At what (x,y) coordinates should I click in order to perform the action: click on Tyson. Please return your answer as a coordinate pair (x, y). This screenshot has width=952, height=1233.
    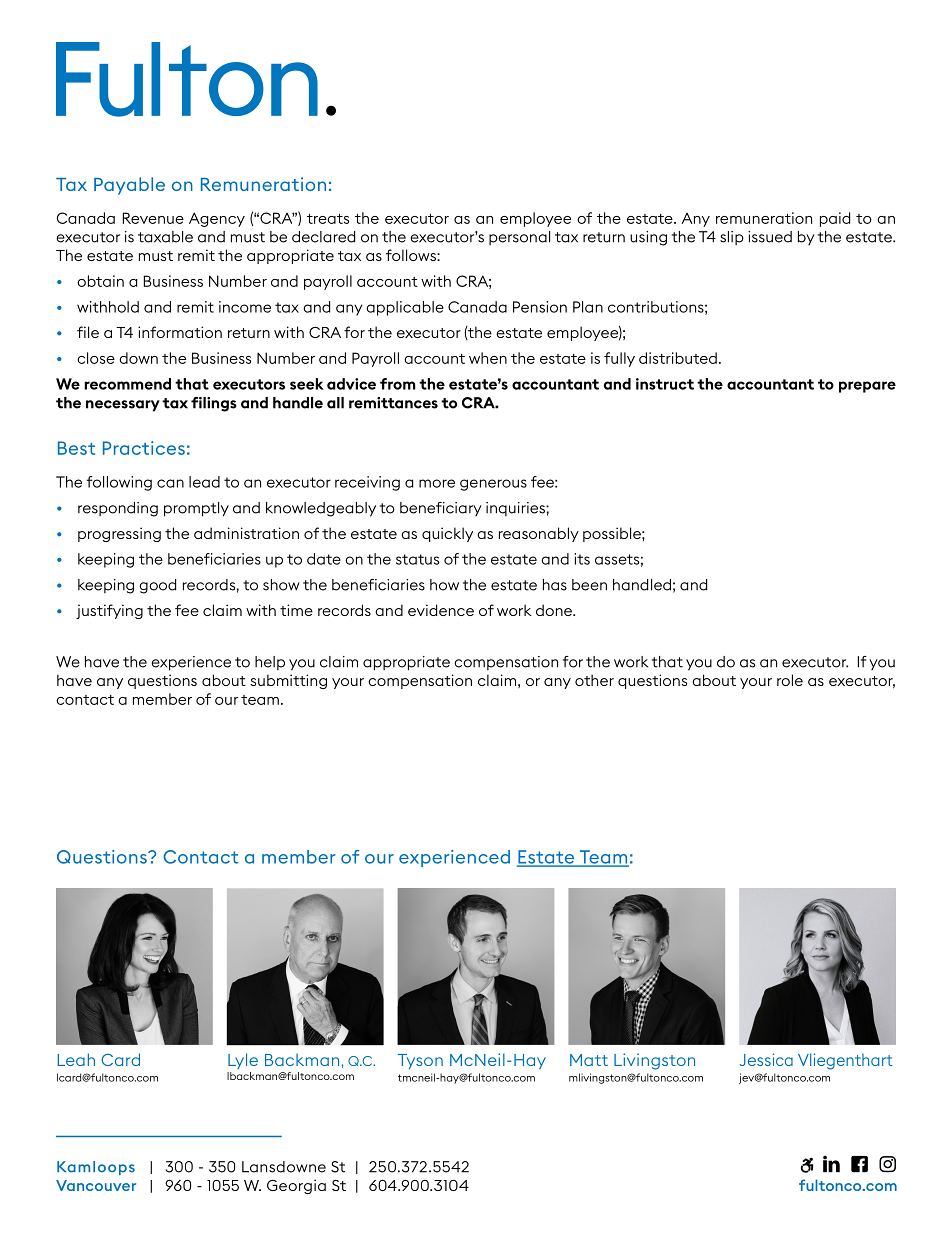
    Looking at the image, I should click on (420, 1061).
